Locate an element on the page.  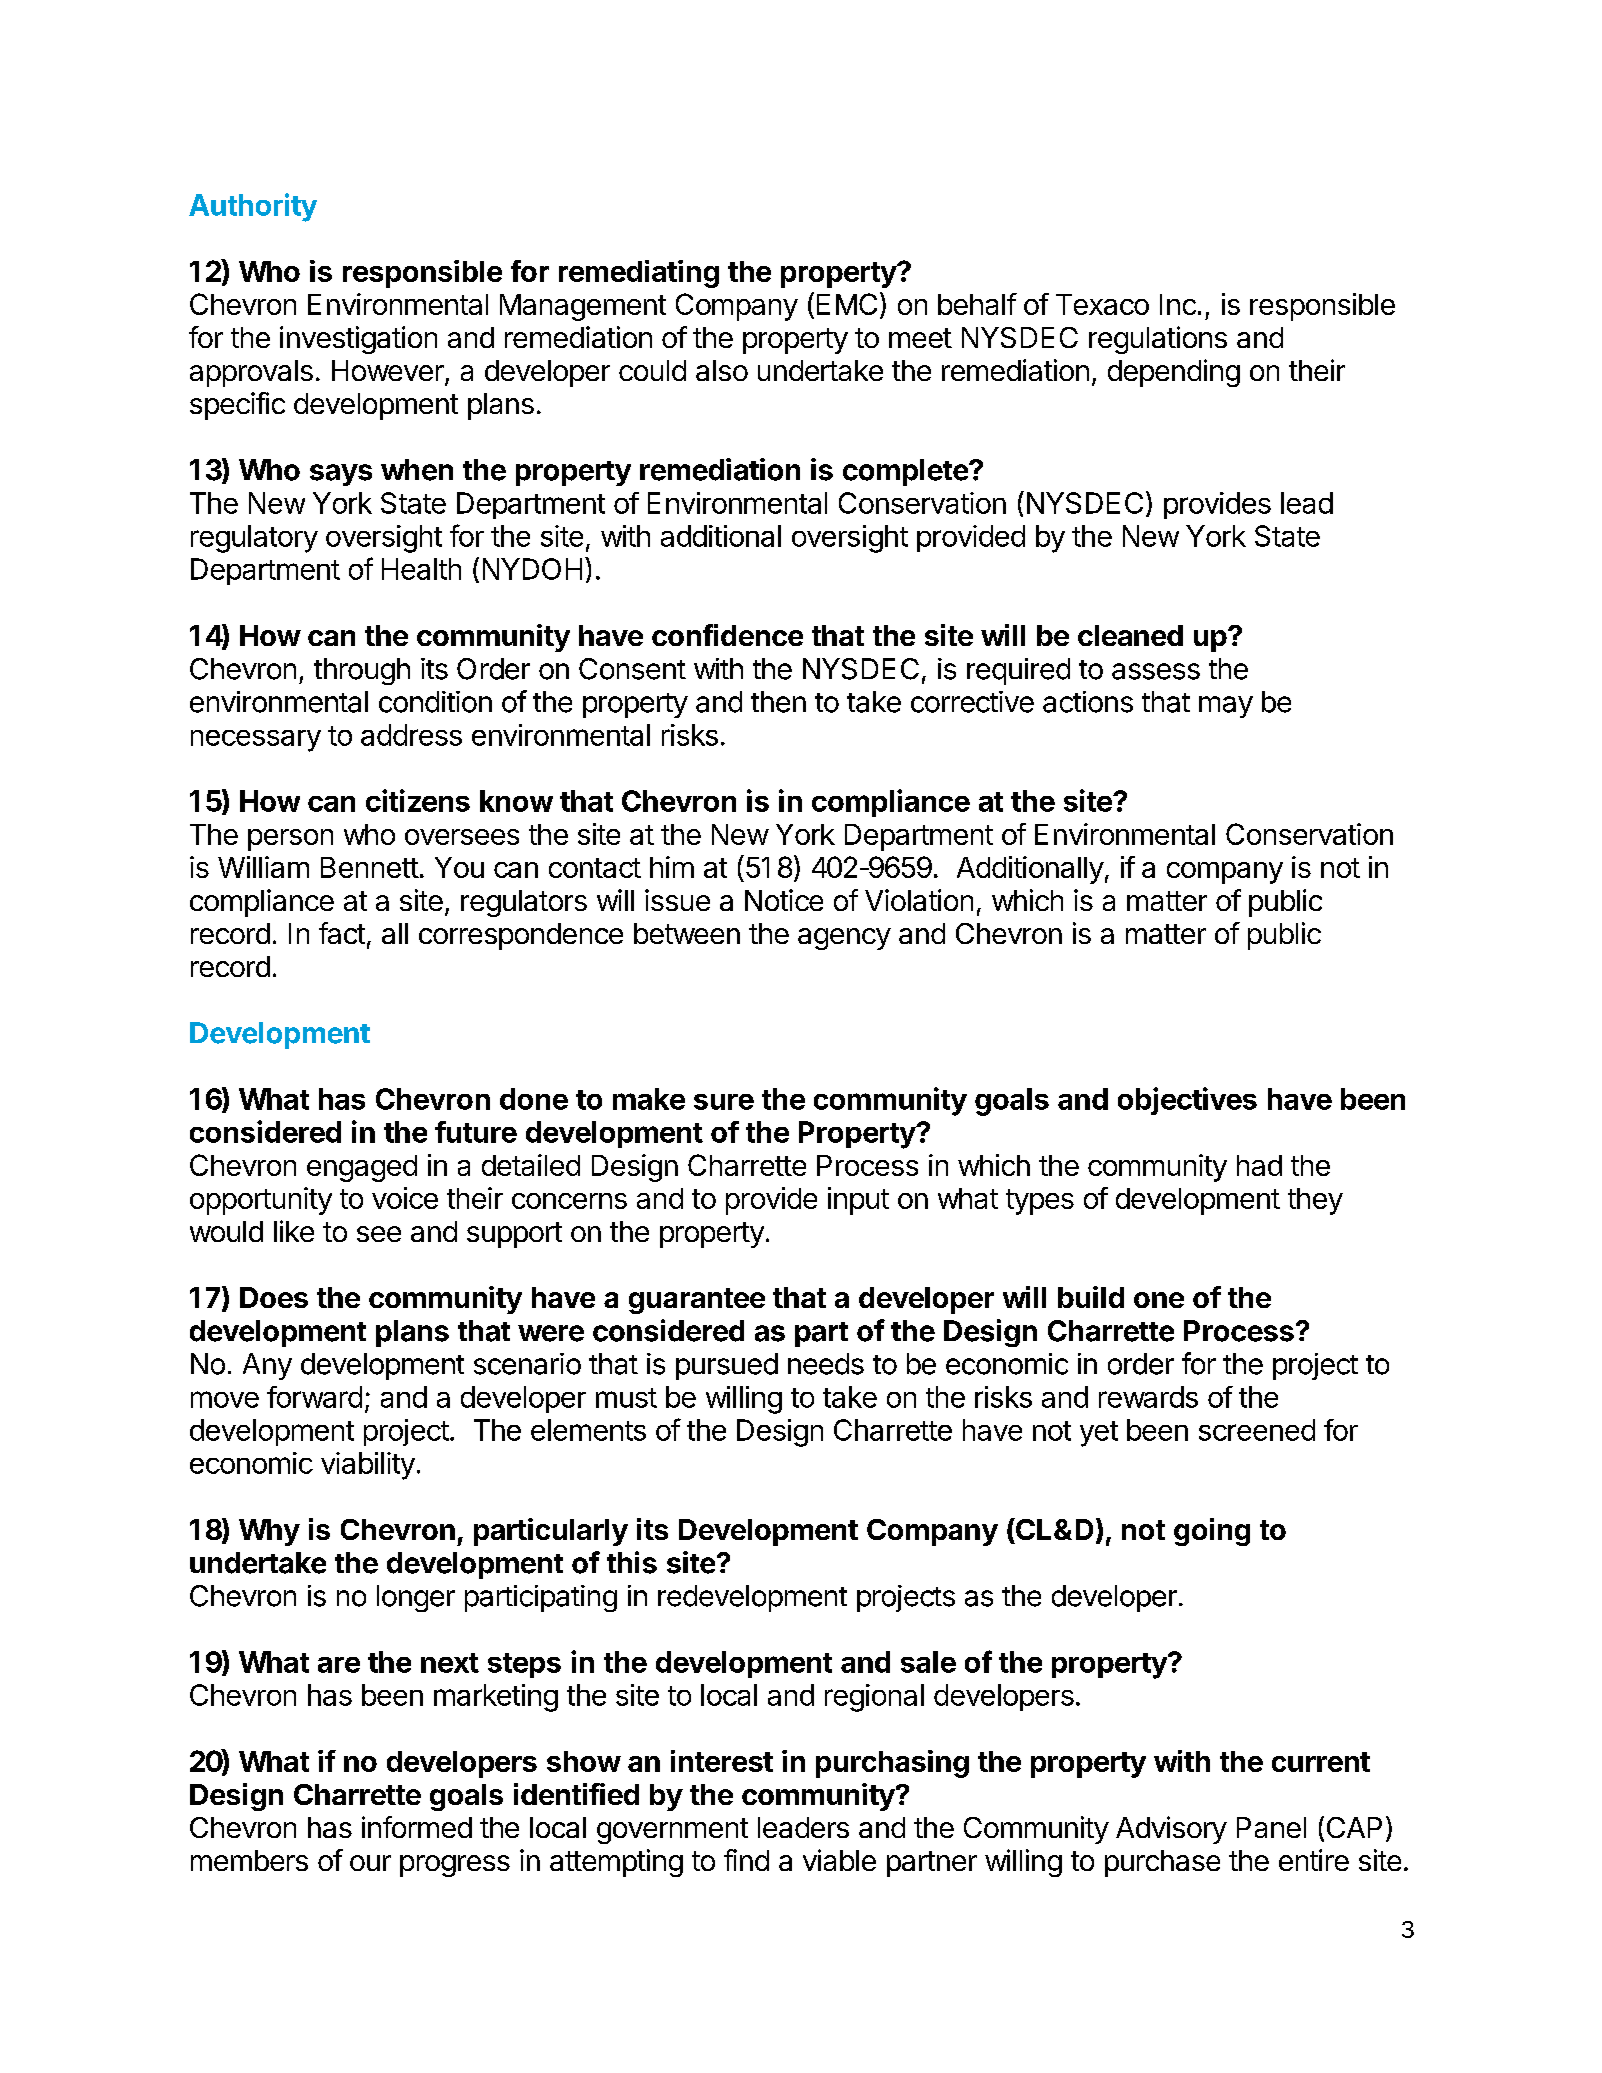
confidence is located at coordinates (727, 635).
